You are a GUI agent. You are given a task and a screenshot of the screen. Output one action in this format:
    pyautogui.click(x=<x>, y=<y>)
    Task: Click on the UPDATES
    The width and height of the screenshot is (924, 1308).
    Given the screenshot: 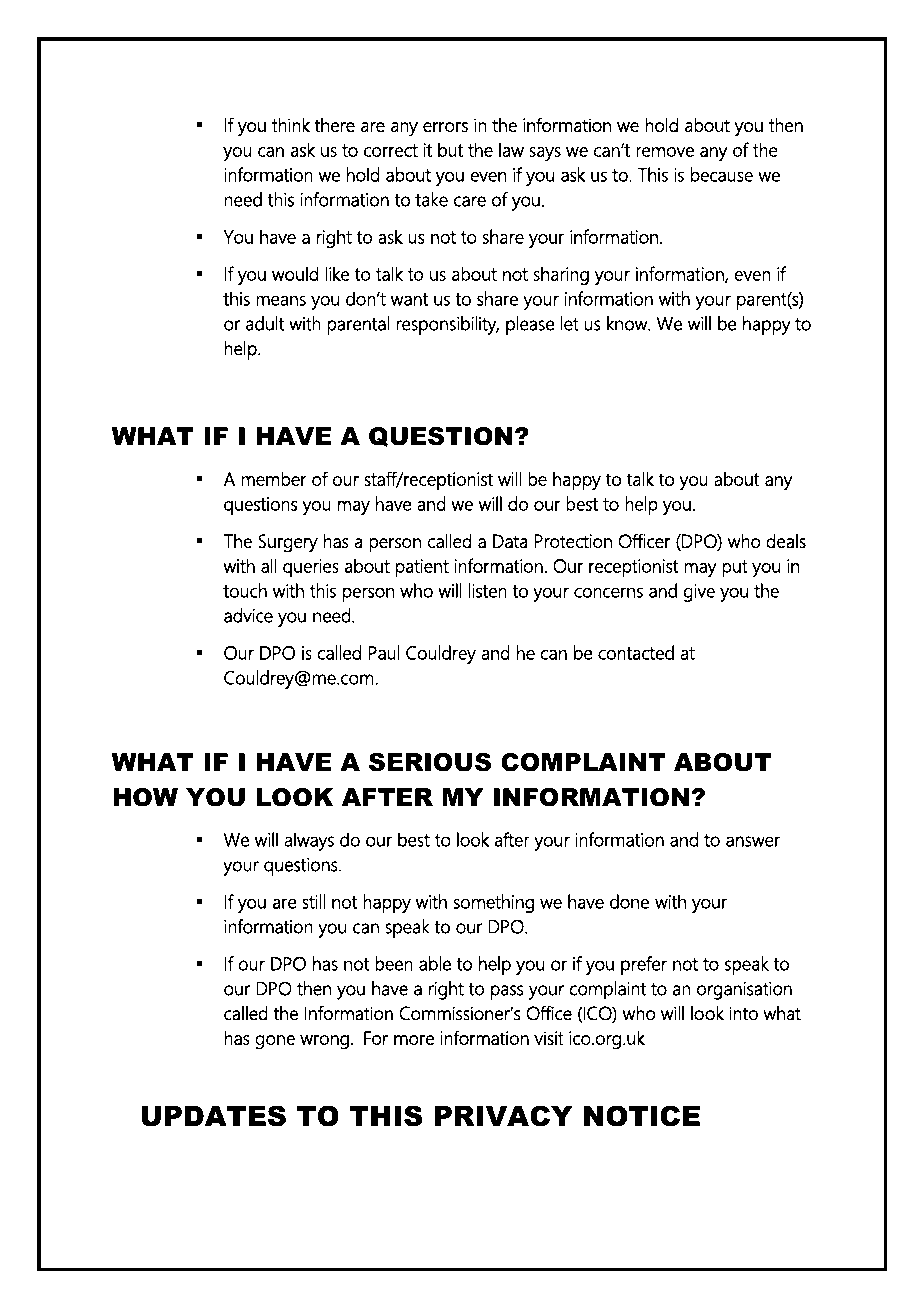 What is the action you would take?
    pyautogui.click(x=213, y=1116)
